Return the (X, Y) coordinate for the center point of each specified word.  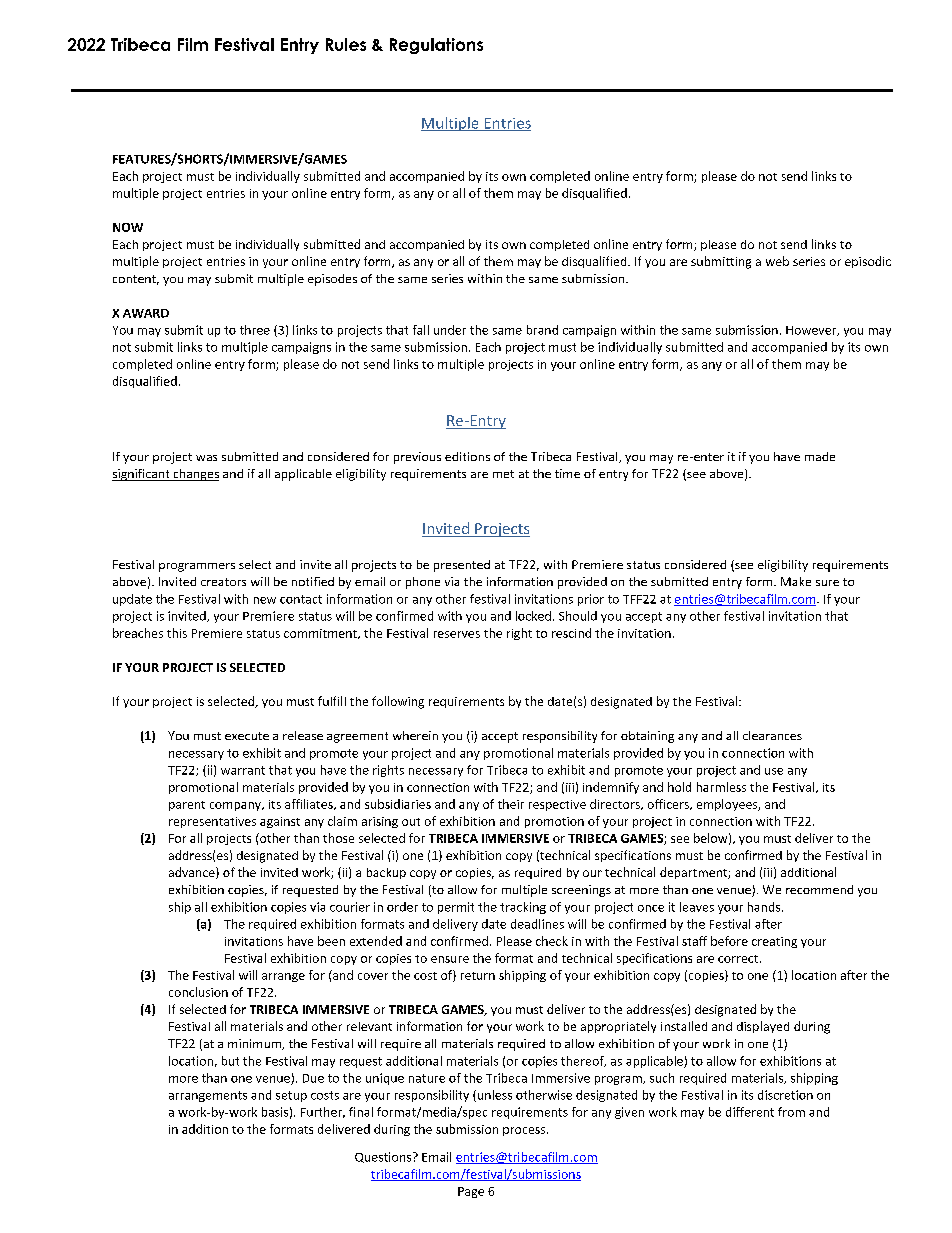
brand (542, 330)
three (255, 330)
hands (765, 907)
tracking (523, 908)
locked (533, 616)
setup (291, 1096)
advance (193, 873)
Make (796, 581)
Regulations (436, 46)
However (812, 331)
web (777, 261)
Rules (346, 44)
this (177, 633)
